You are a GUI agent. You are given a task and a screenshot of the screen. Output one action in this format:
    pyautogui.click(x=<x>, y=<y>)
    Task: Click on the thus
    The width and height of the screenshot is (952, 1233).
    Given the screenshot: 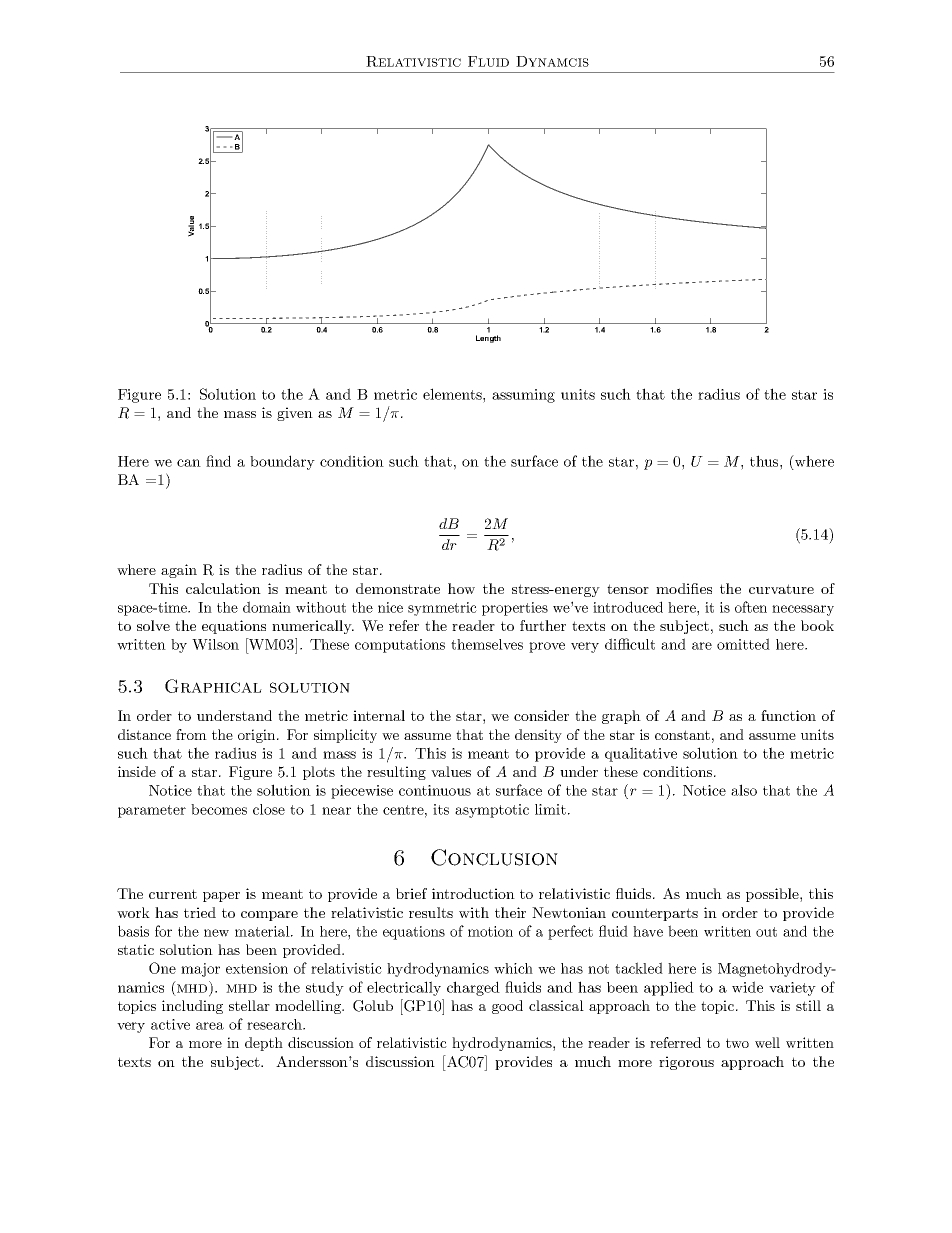 What is the action you would take?
    pyautogui.click(x=765, y=461)
